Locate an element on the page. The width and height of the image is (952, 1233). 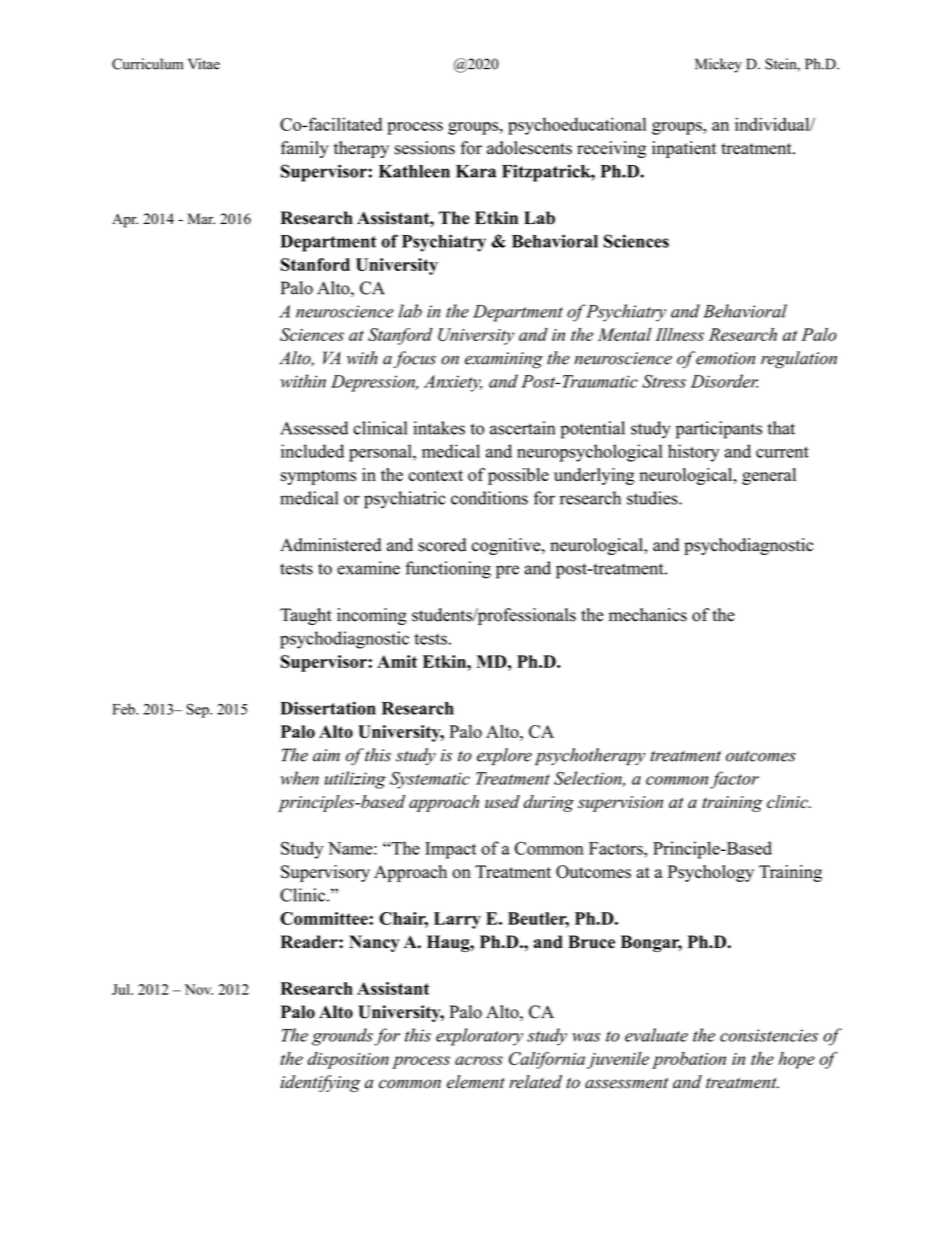
examining is located at coordinates (504, 360).
